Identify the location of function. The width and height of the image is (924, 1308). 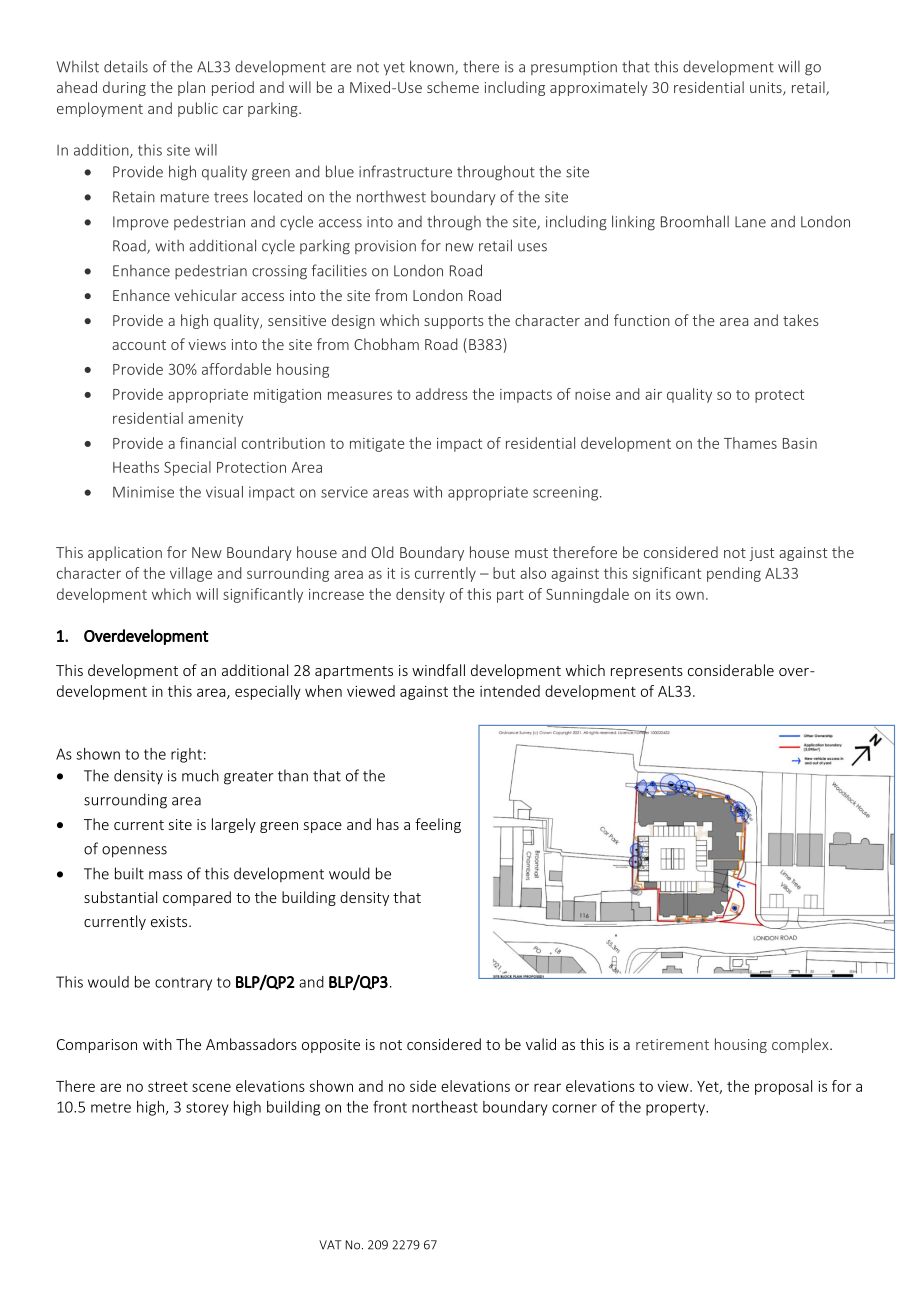
(642, 320).
